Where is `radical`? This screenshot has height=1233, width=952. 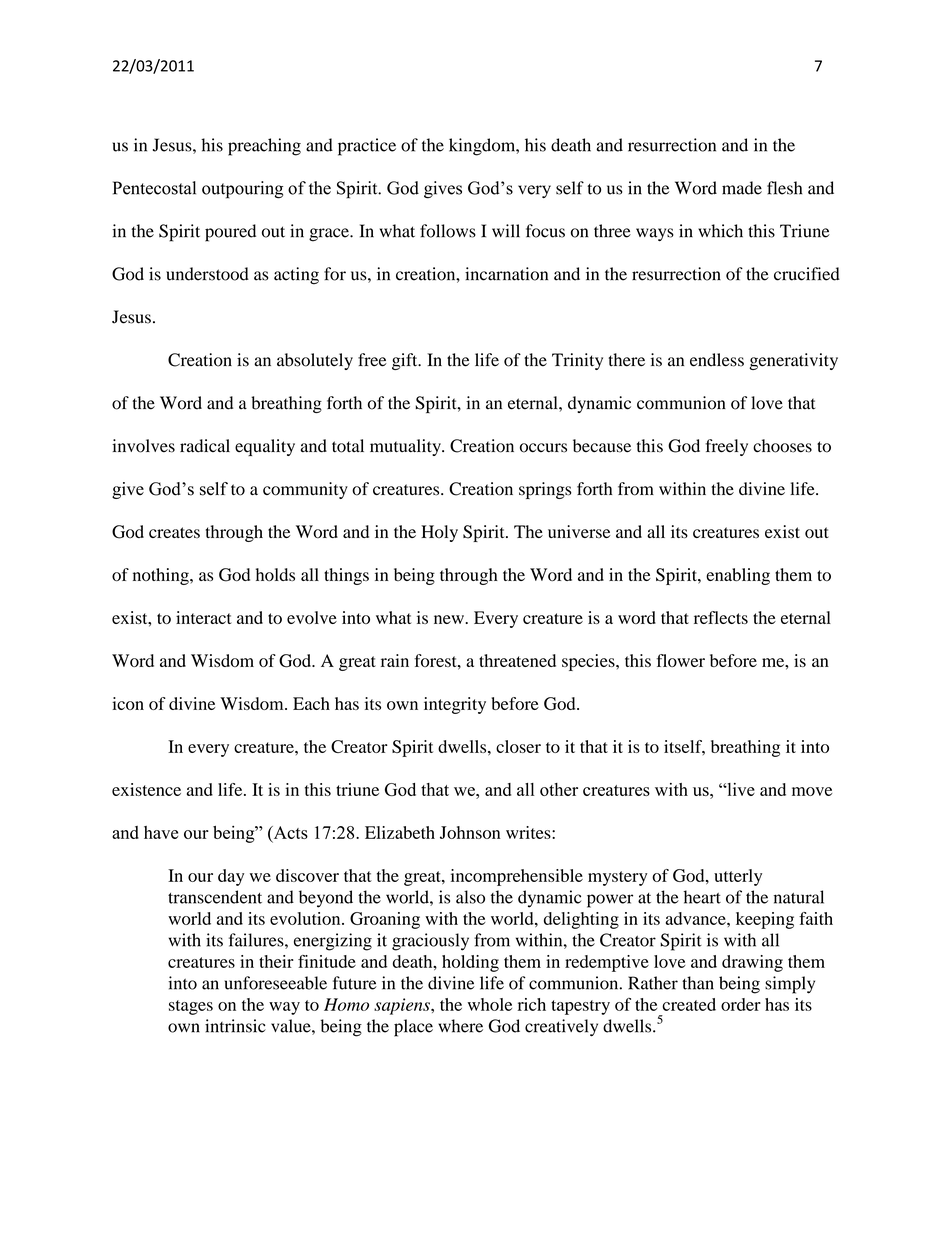 radical is located at coordinates (205, 446).
